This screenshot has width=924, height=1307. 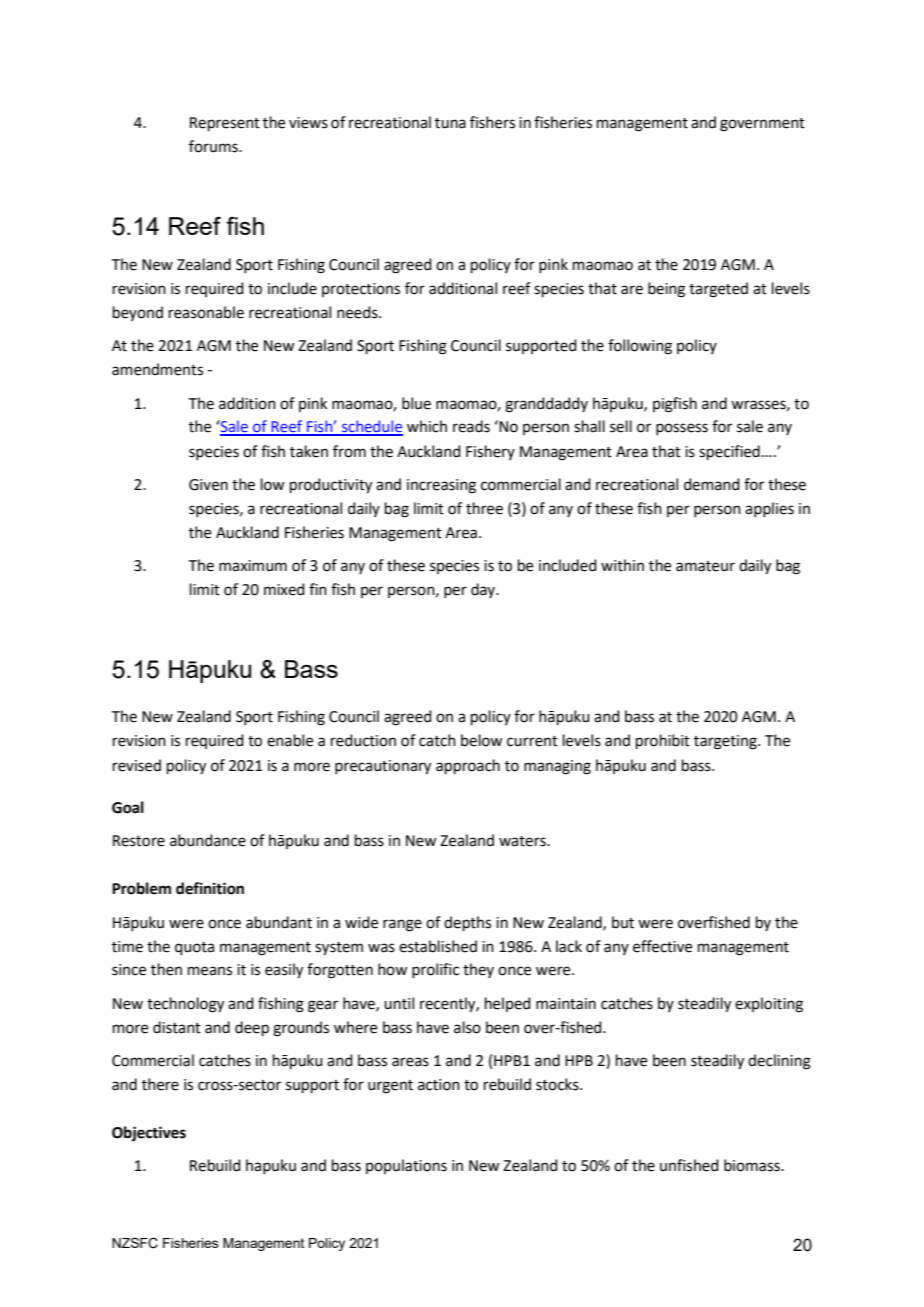 I want to click on mixed, so click(x=284, y=589).
